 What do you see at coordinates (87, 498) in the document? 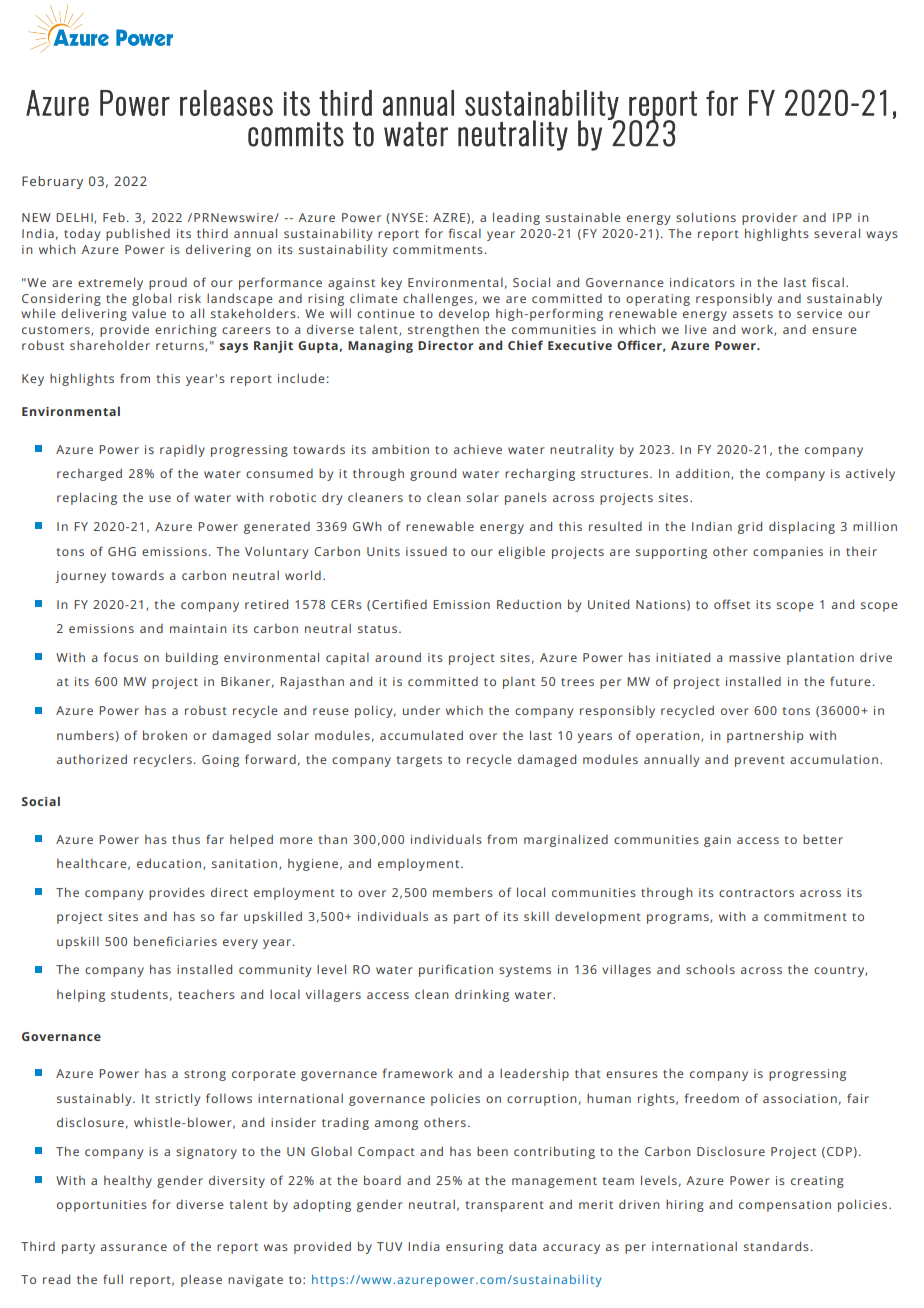
I see `replacing` at bounding box center [87, 498].
